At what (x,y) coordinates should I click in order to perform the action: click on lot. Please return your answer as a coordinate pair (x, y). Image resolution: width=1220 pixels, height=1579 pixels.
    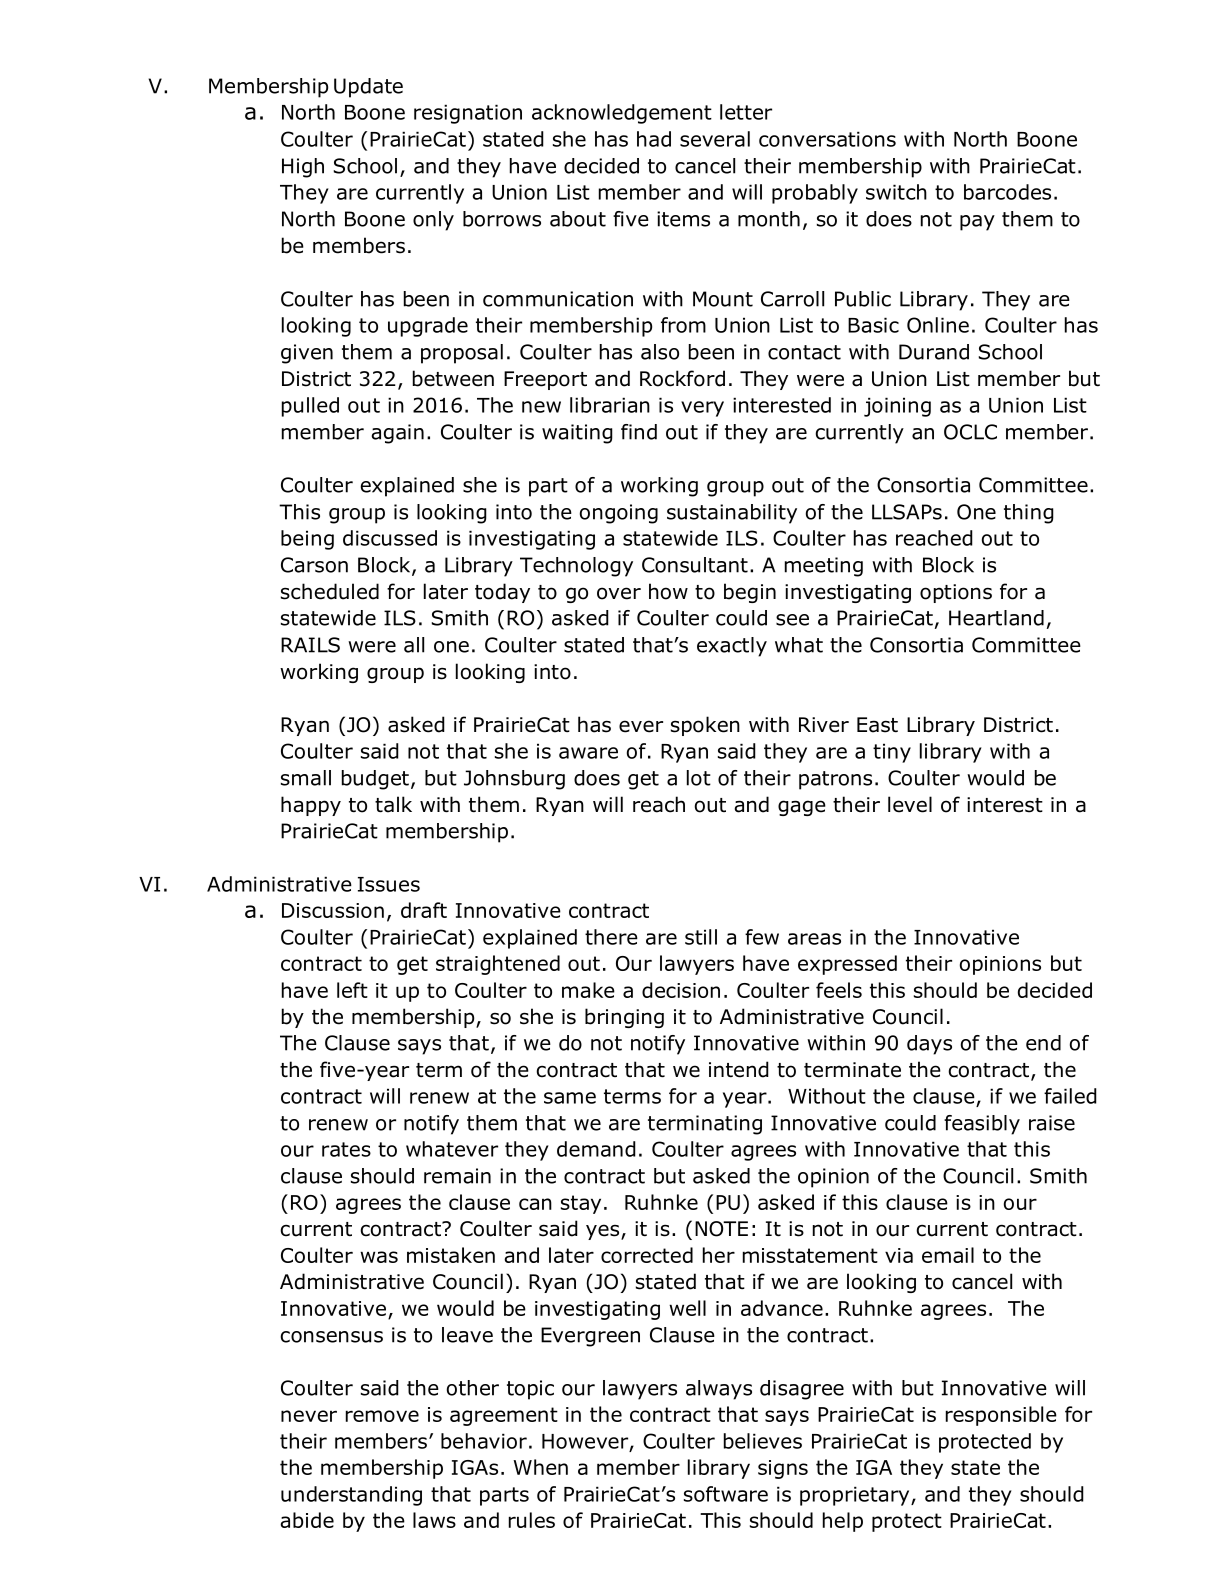
    Looking at the image, I should click on (699, 778).
